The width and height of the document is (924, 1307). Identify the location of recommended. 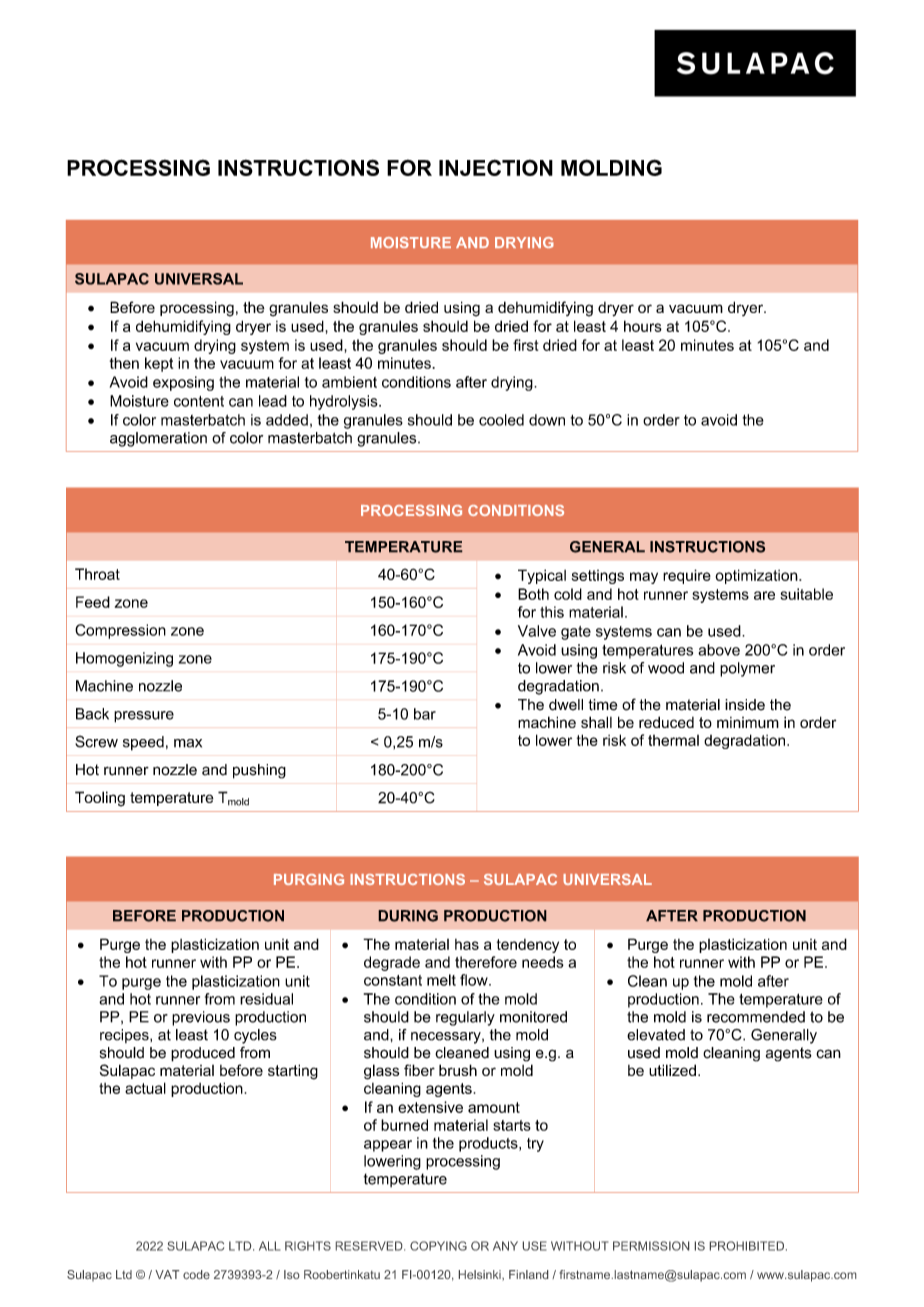
(756, 1017).
